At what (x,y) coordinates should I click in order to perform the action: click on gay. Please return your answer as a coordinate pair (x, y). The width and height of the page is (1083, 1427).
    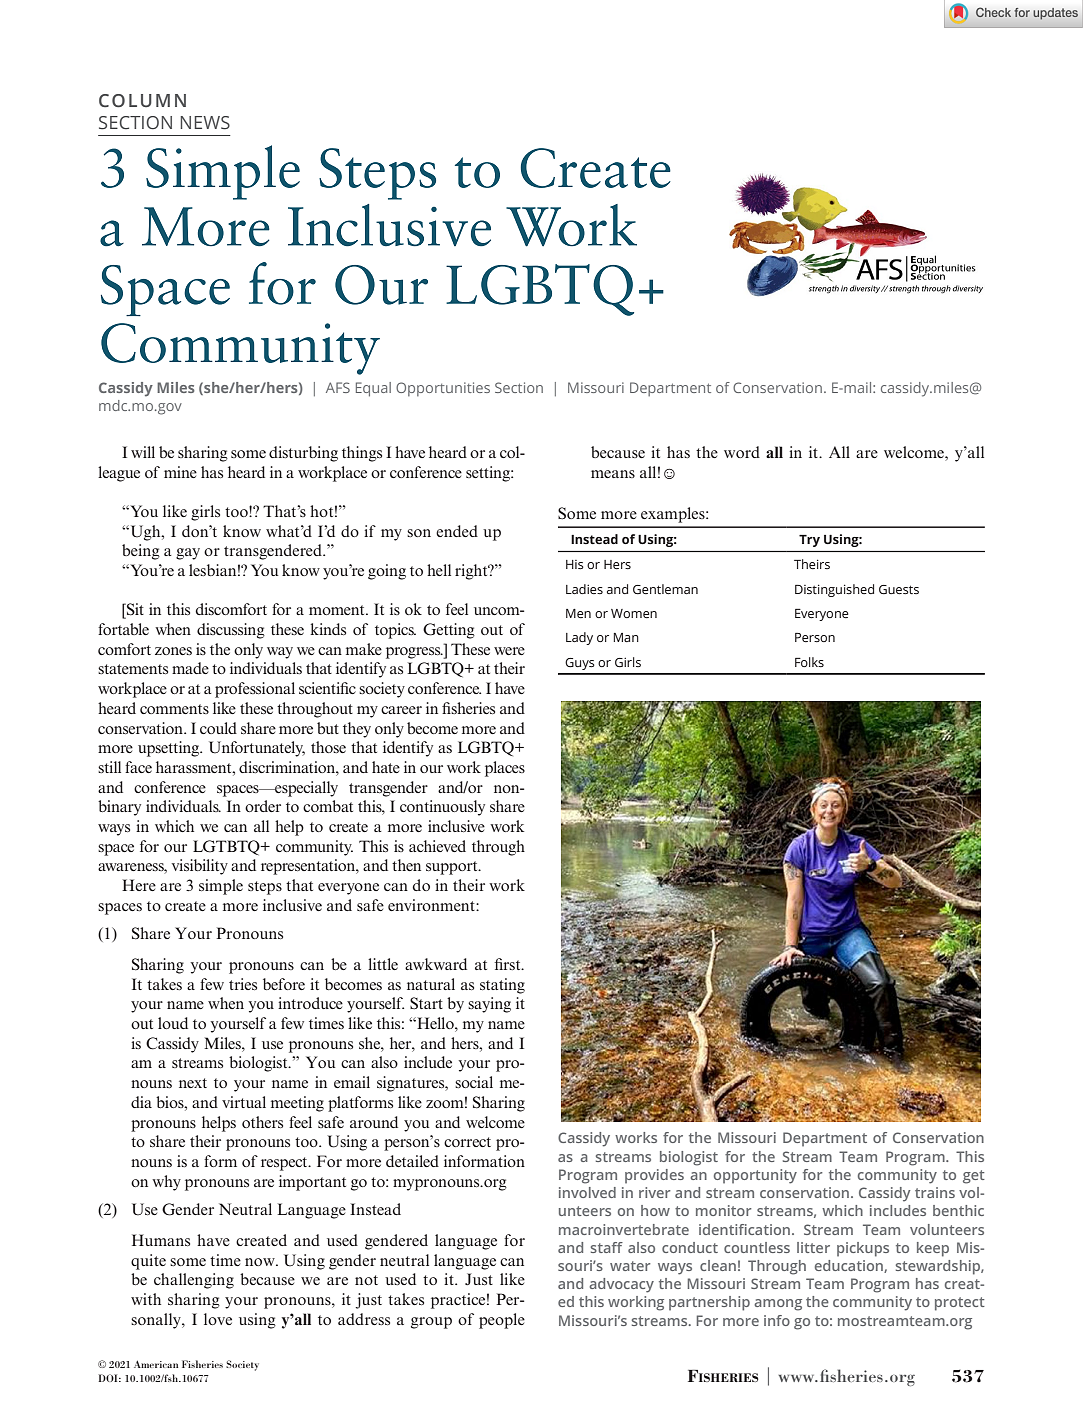
    Looking at the image, I should click on (188, 554).
